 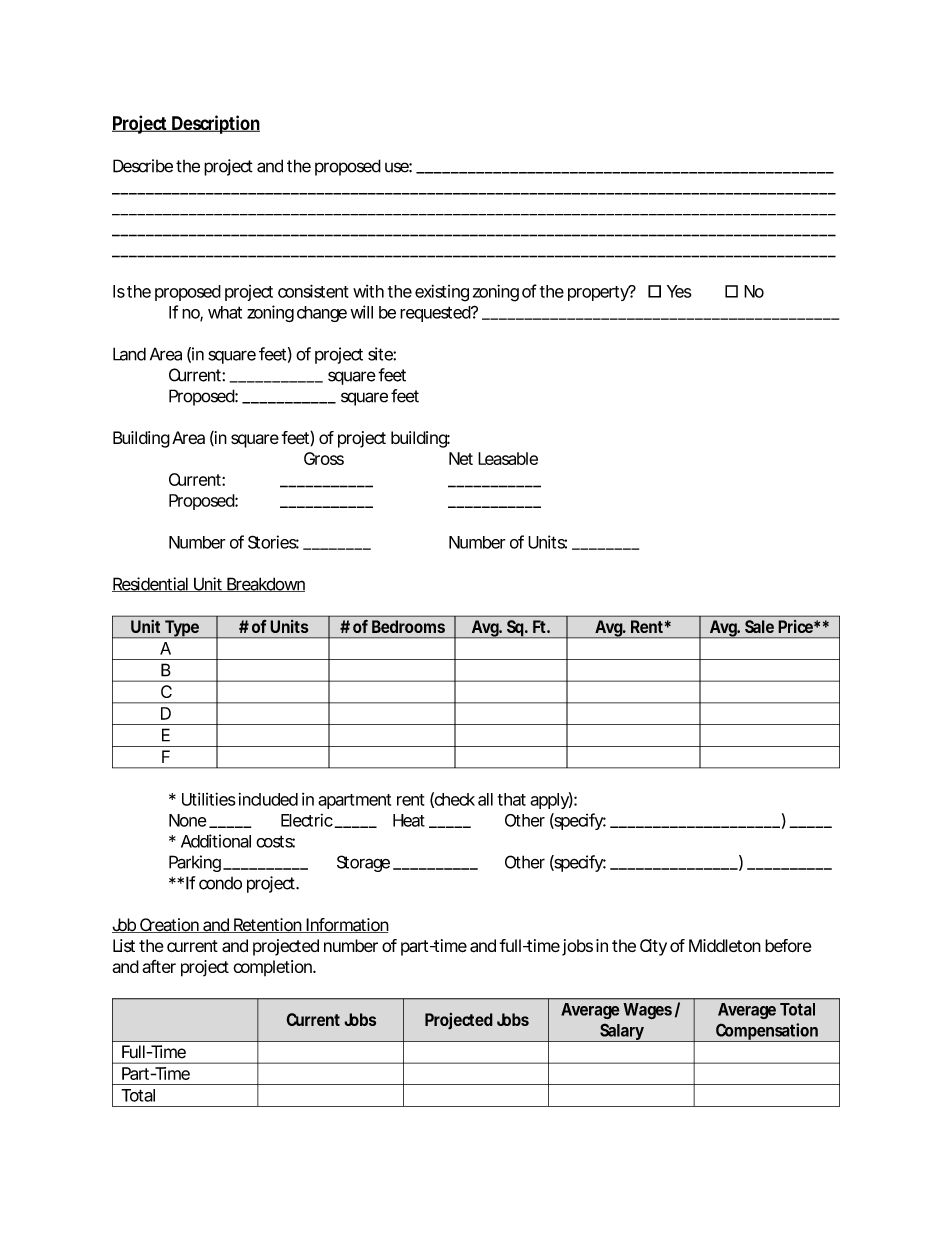 What do you see at coordinates (442, 293) in the screenshot?
I see `existing` at bounding box center [442, 293].
